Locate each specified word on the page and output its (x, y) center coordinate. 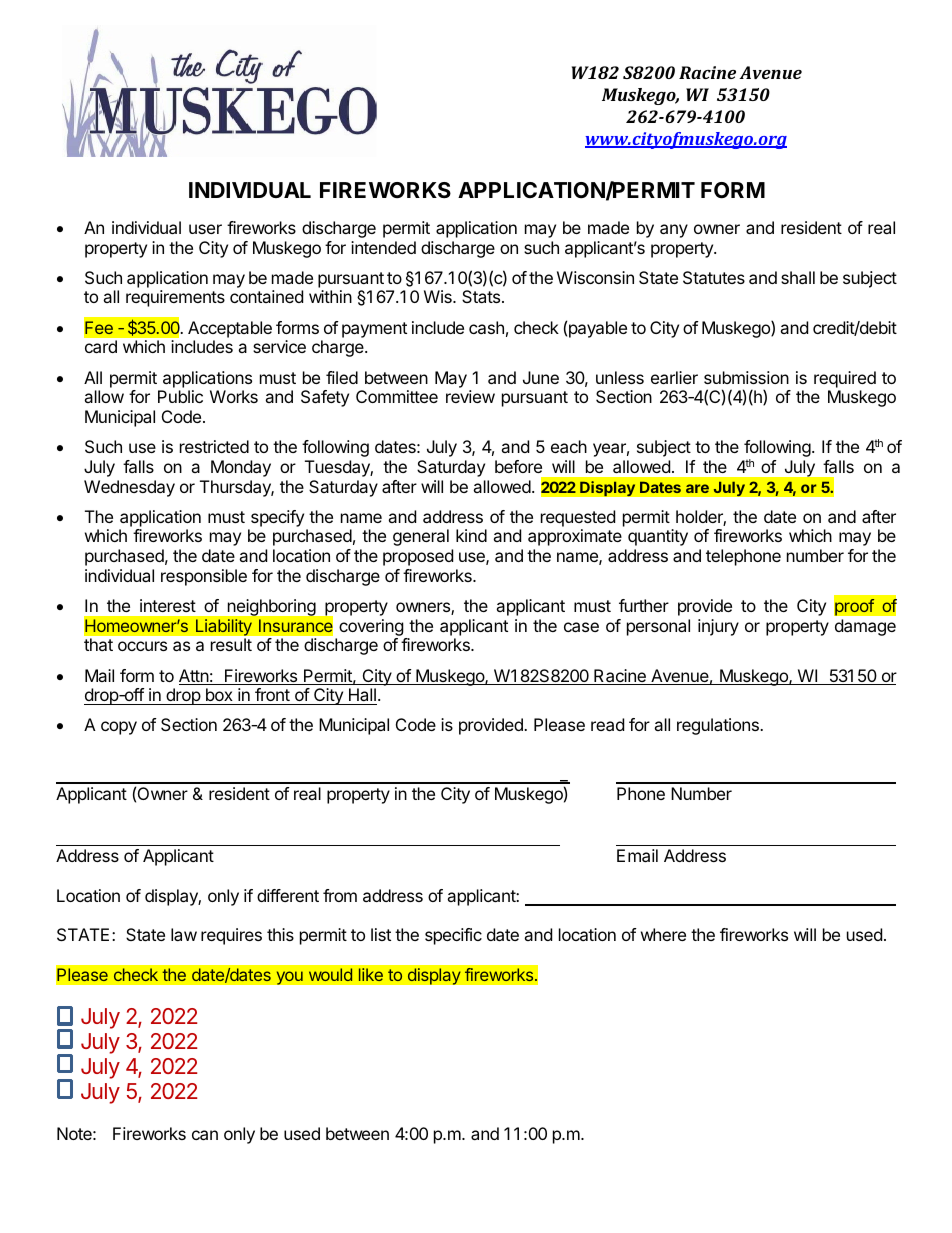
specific (453, 936)
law (184, 934)
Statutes (714, 277)
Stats (482, 296)
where (663, 934)
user (205, 229)
